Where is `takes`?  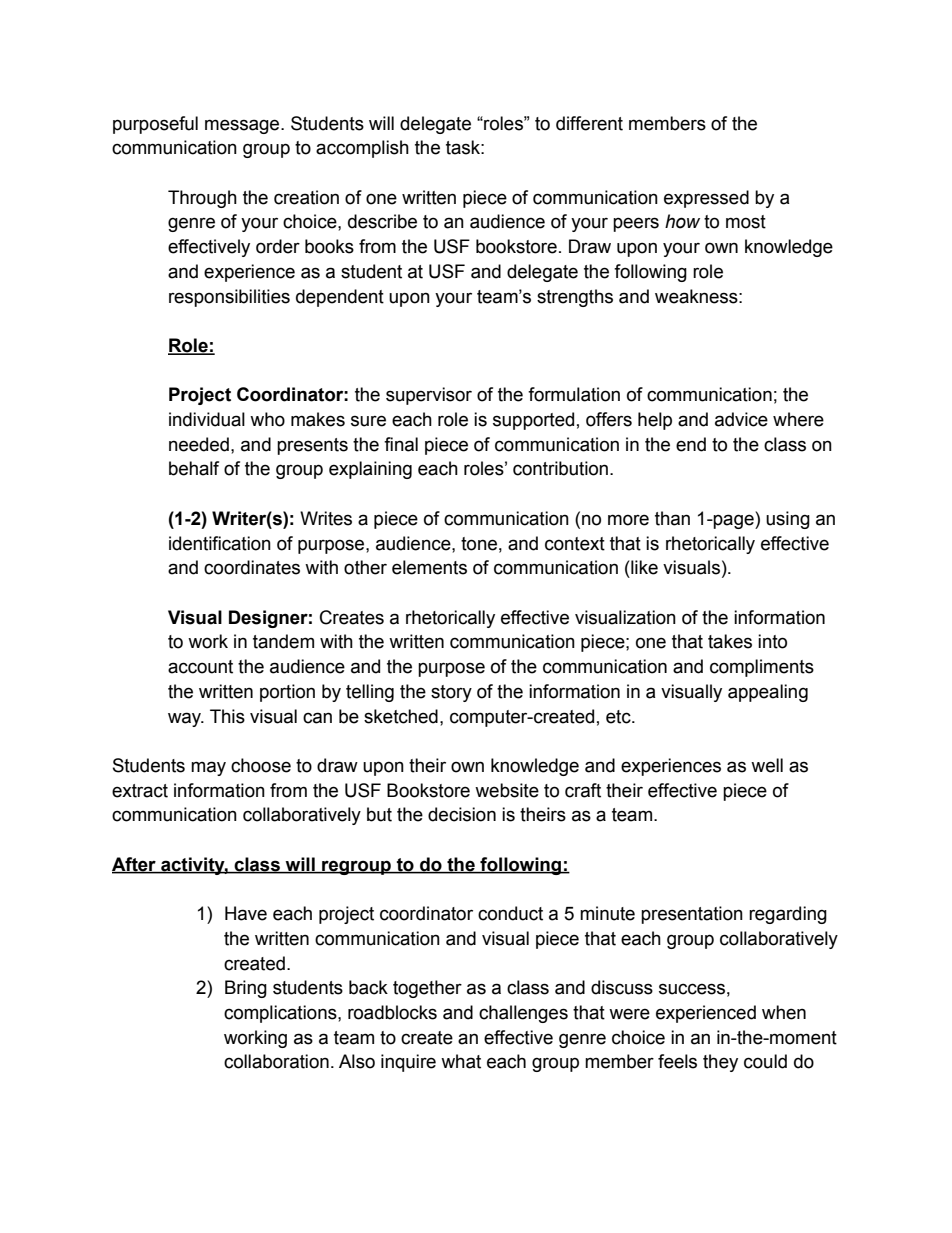
takes is located at coordinates (730, 641).
